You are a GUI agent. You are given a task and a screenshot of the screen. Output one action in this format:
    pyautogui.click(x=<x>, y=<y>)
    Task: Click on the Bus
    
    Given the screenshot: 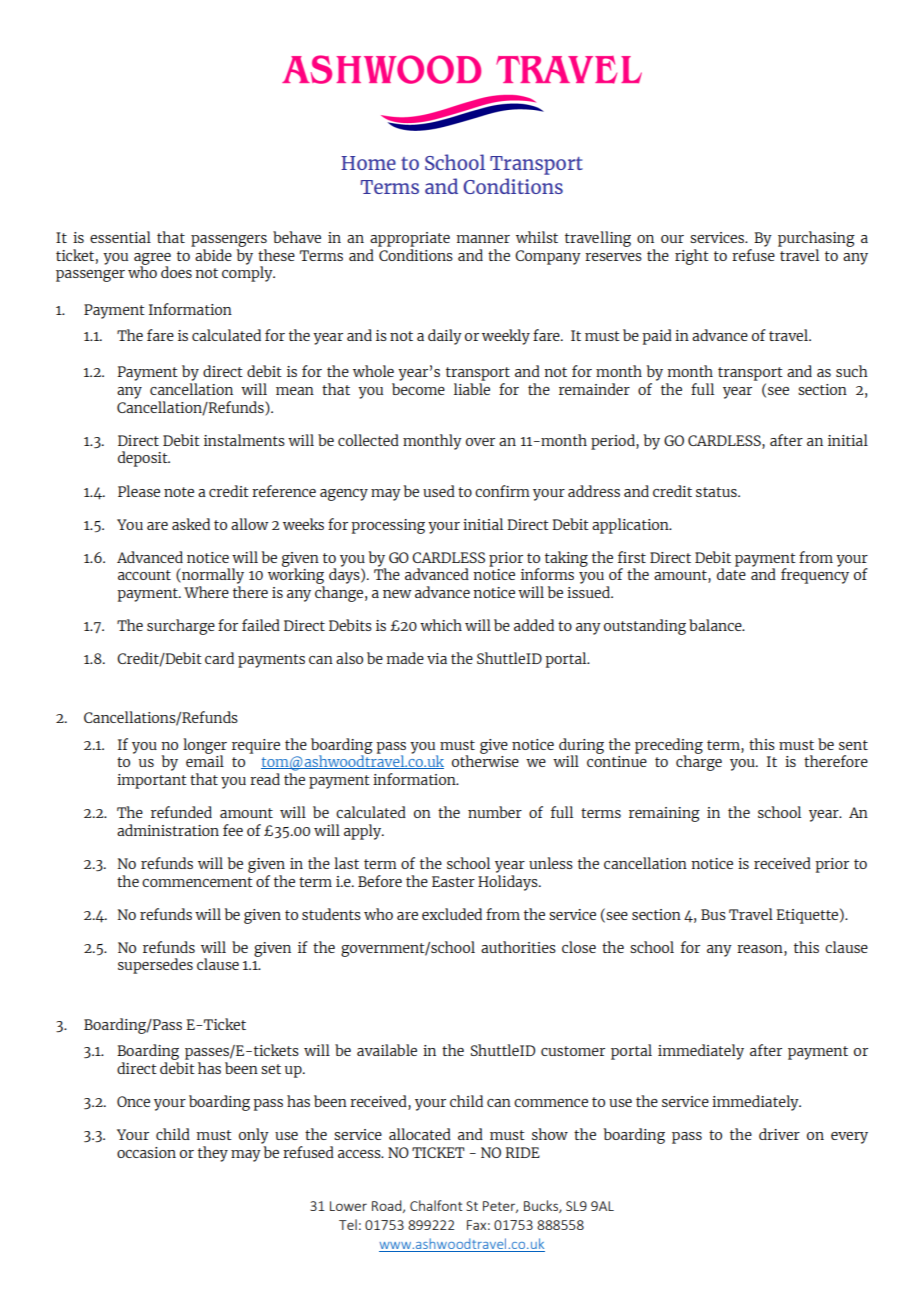 What is the action you would take?
    pyautogui.click(x=713, y=914)
